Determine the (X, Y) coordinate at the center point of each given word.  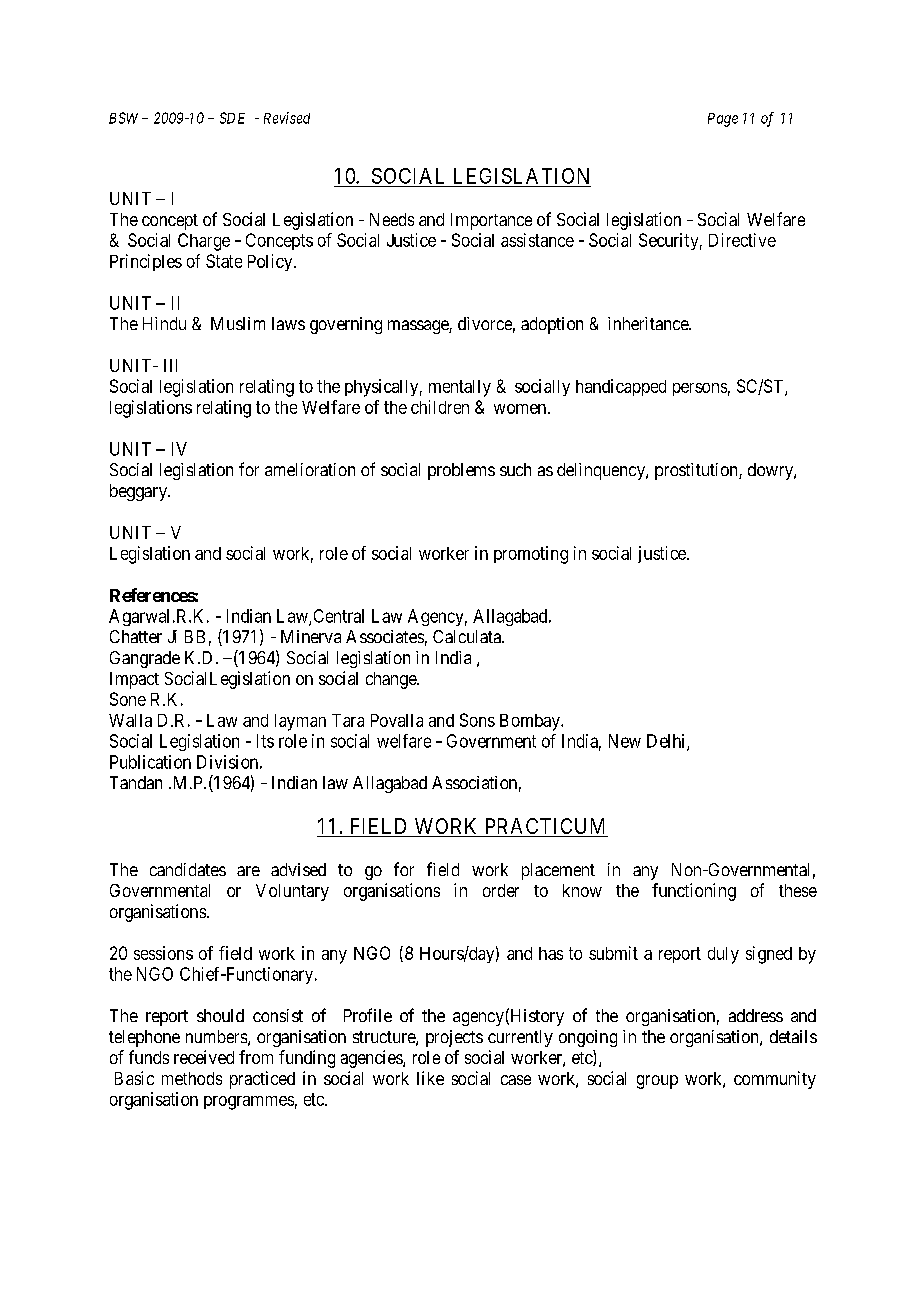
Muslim (238, 323)
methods (192, 1078)
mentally (460, 388)
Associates (385, 636)
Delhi (667, 742)
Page (723, 120)
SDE (232, 118)
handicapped (621, 387)
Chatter (136, 636)
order (501, 890)
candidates (188, 869)
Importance (491, 221)
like (430, 1078)
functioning (694, 892)
